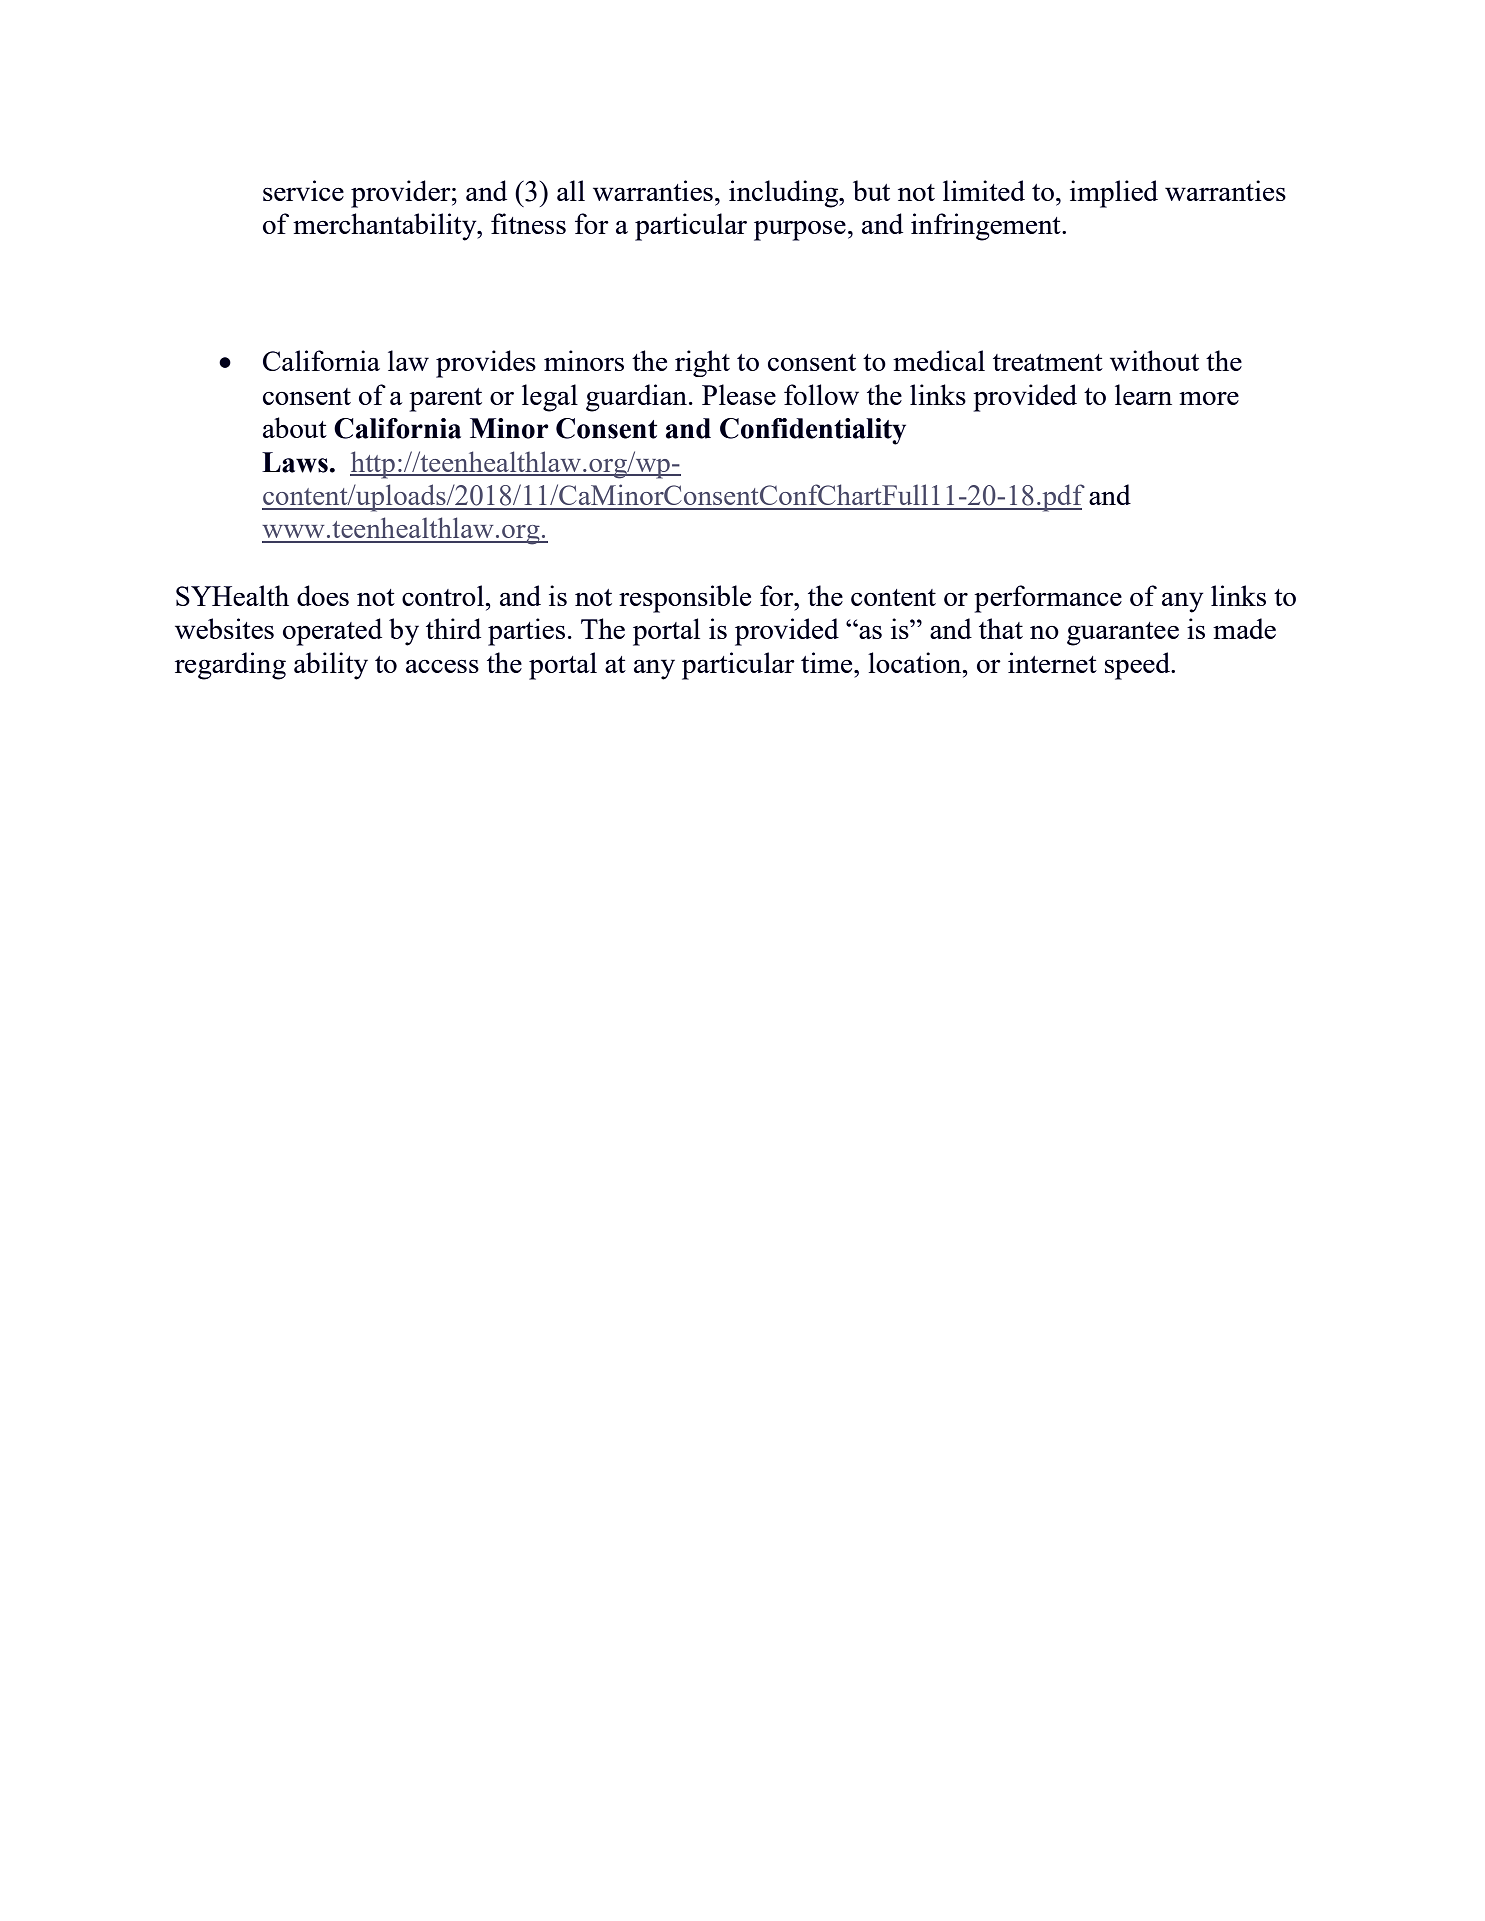 The image size is (1485, 1921). What do you see at coordinates (1048, 599) in the screenshot?
I see `performance` at bounding box center [1048, 599].
